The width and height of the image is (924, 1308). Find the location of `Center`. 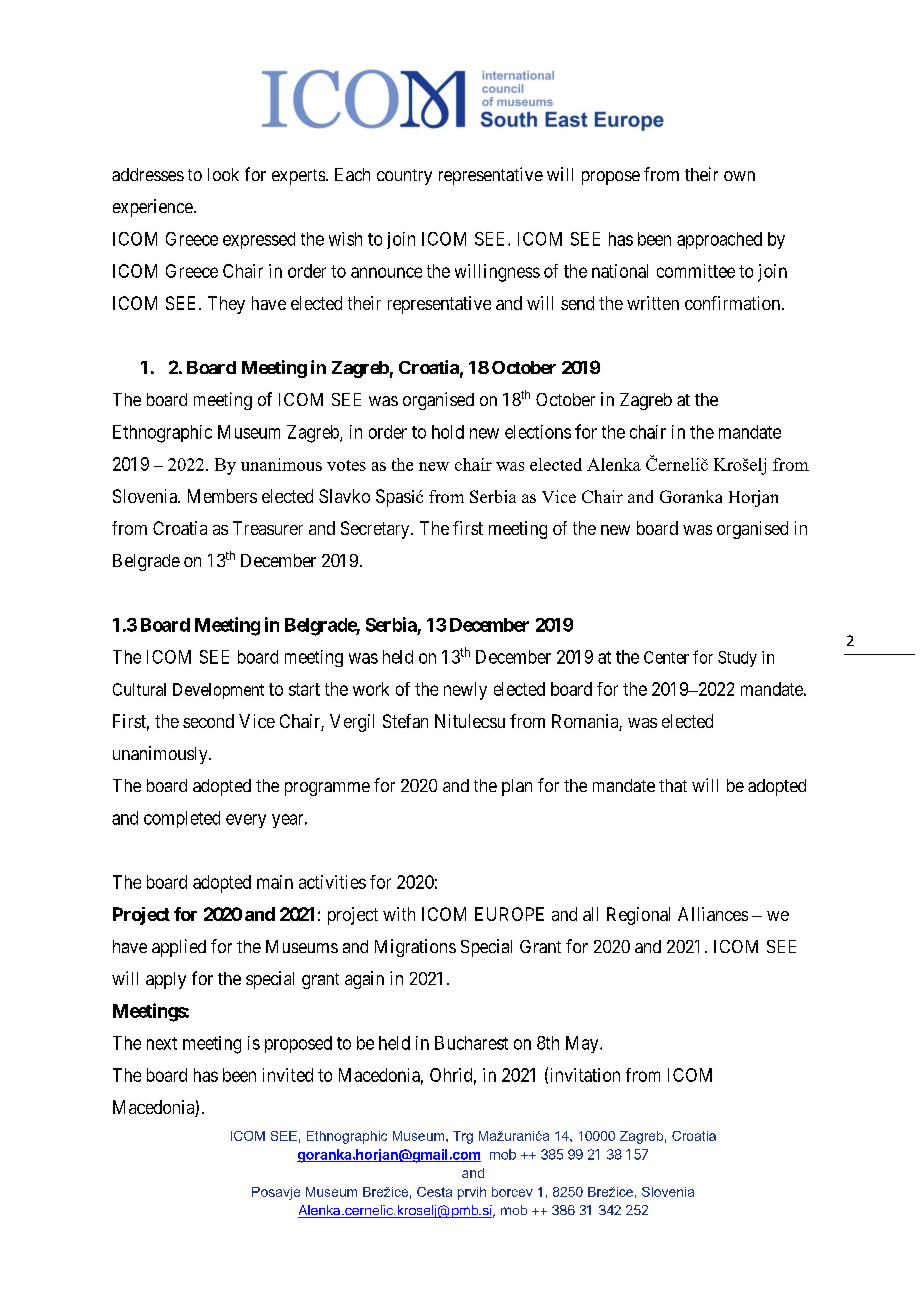

Center is located at coordinates (666, 657).
